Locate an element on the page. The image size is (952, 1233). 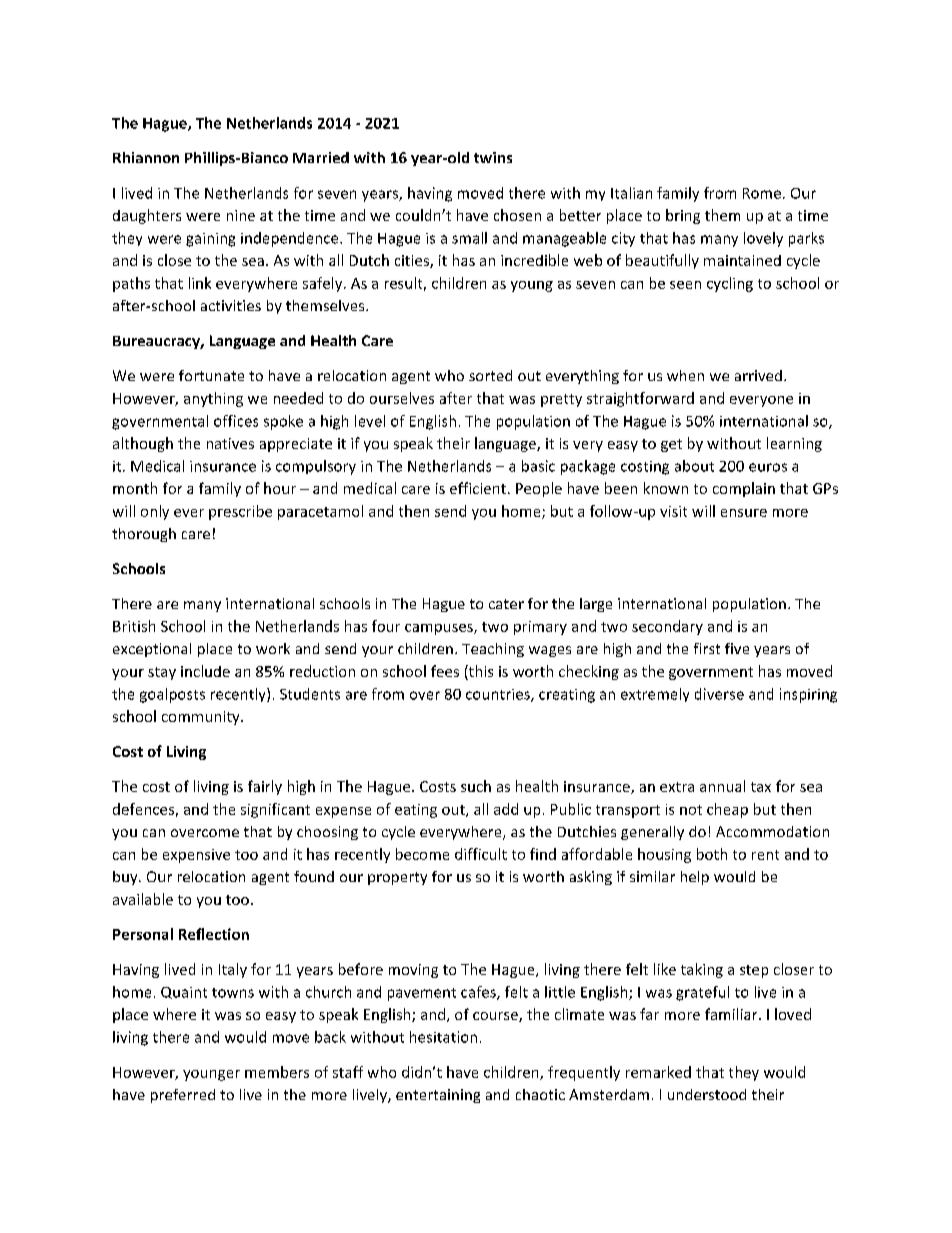
campuses is located at coordinates (440, 629).
